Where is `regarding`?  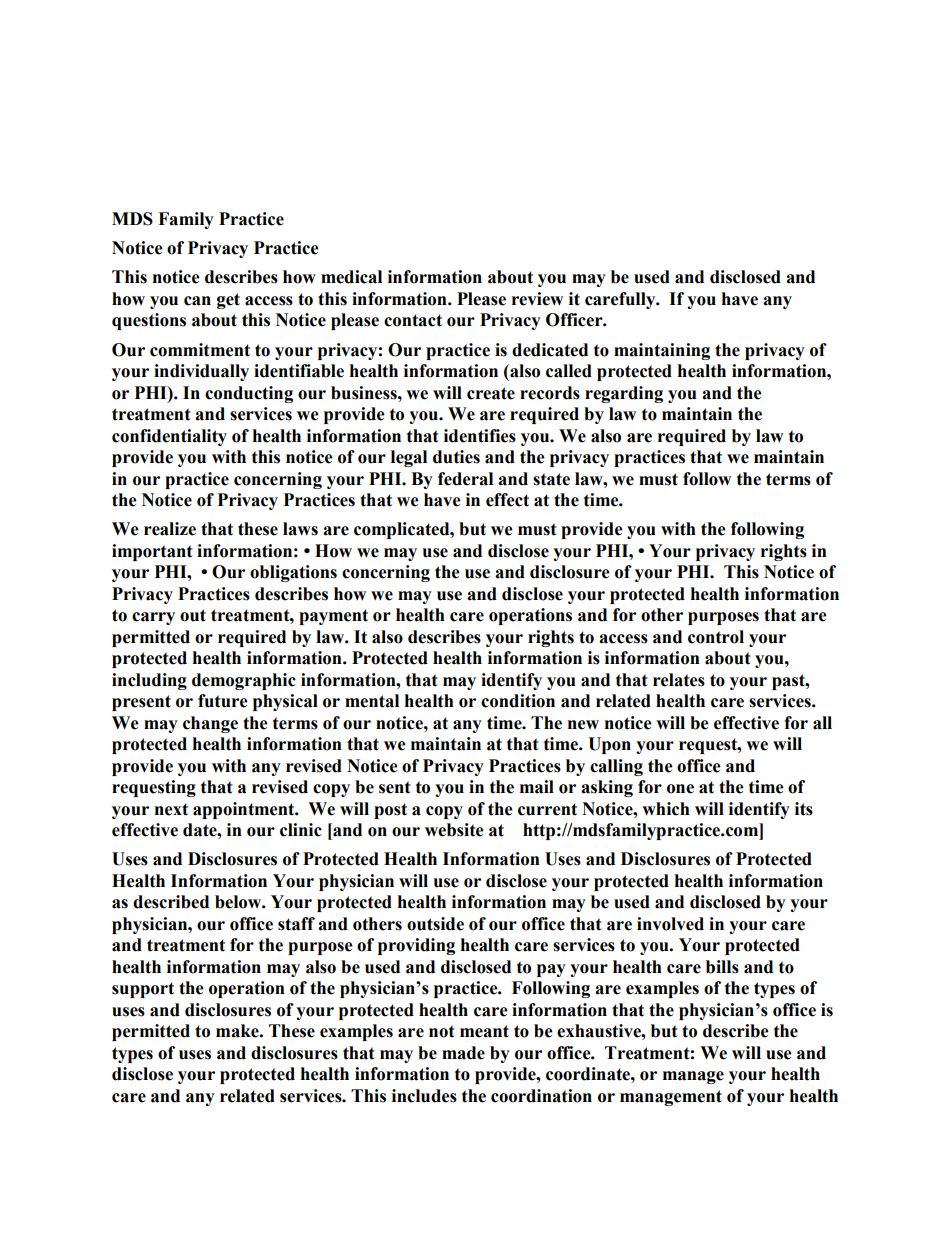
regarding is located at coordinates (624, 394).
